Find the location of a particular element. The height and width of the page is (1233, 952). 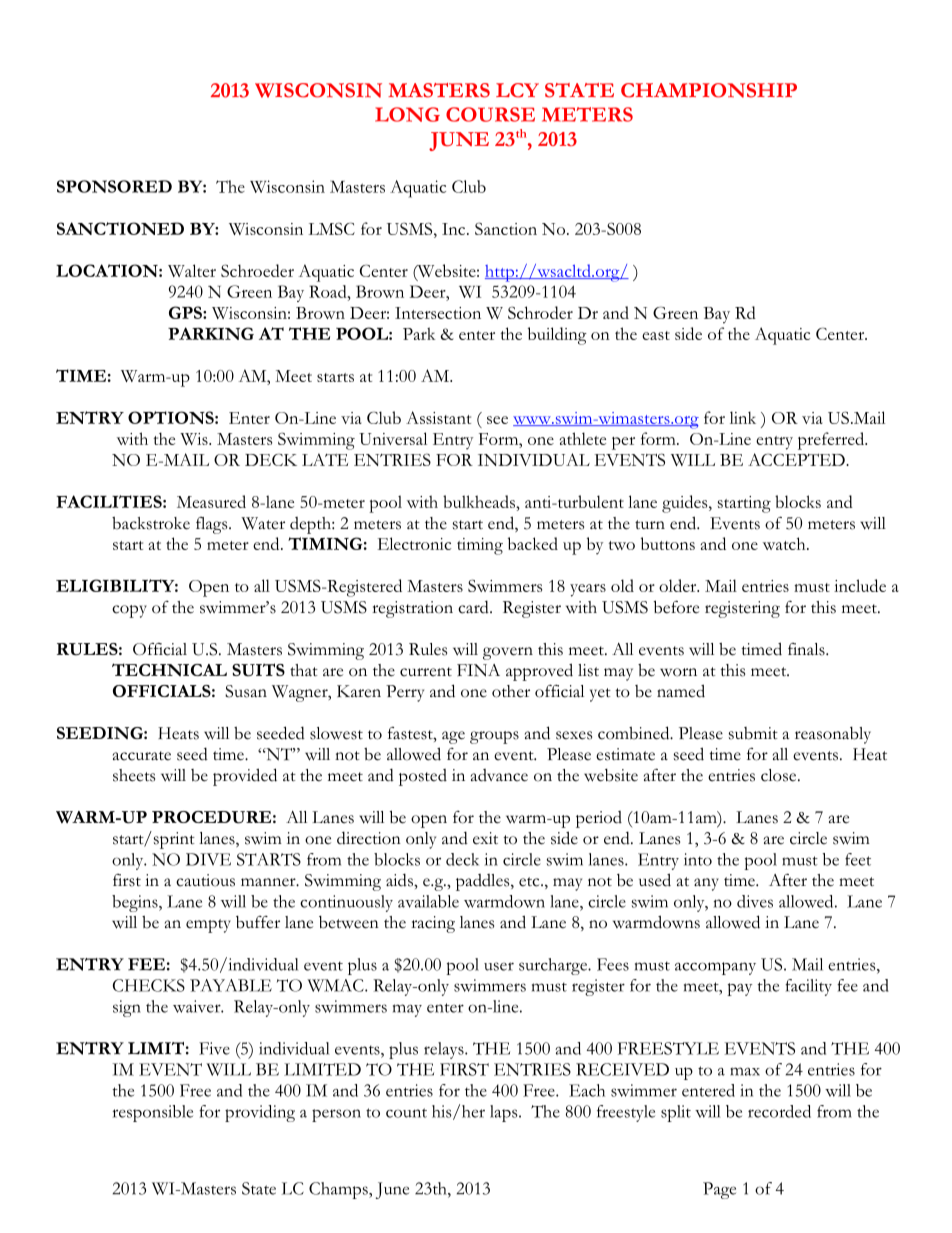

CHAMPIONSHIP is located at coordinates (709, 90).
